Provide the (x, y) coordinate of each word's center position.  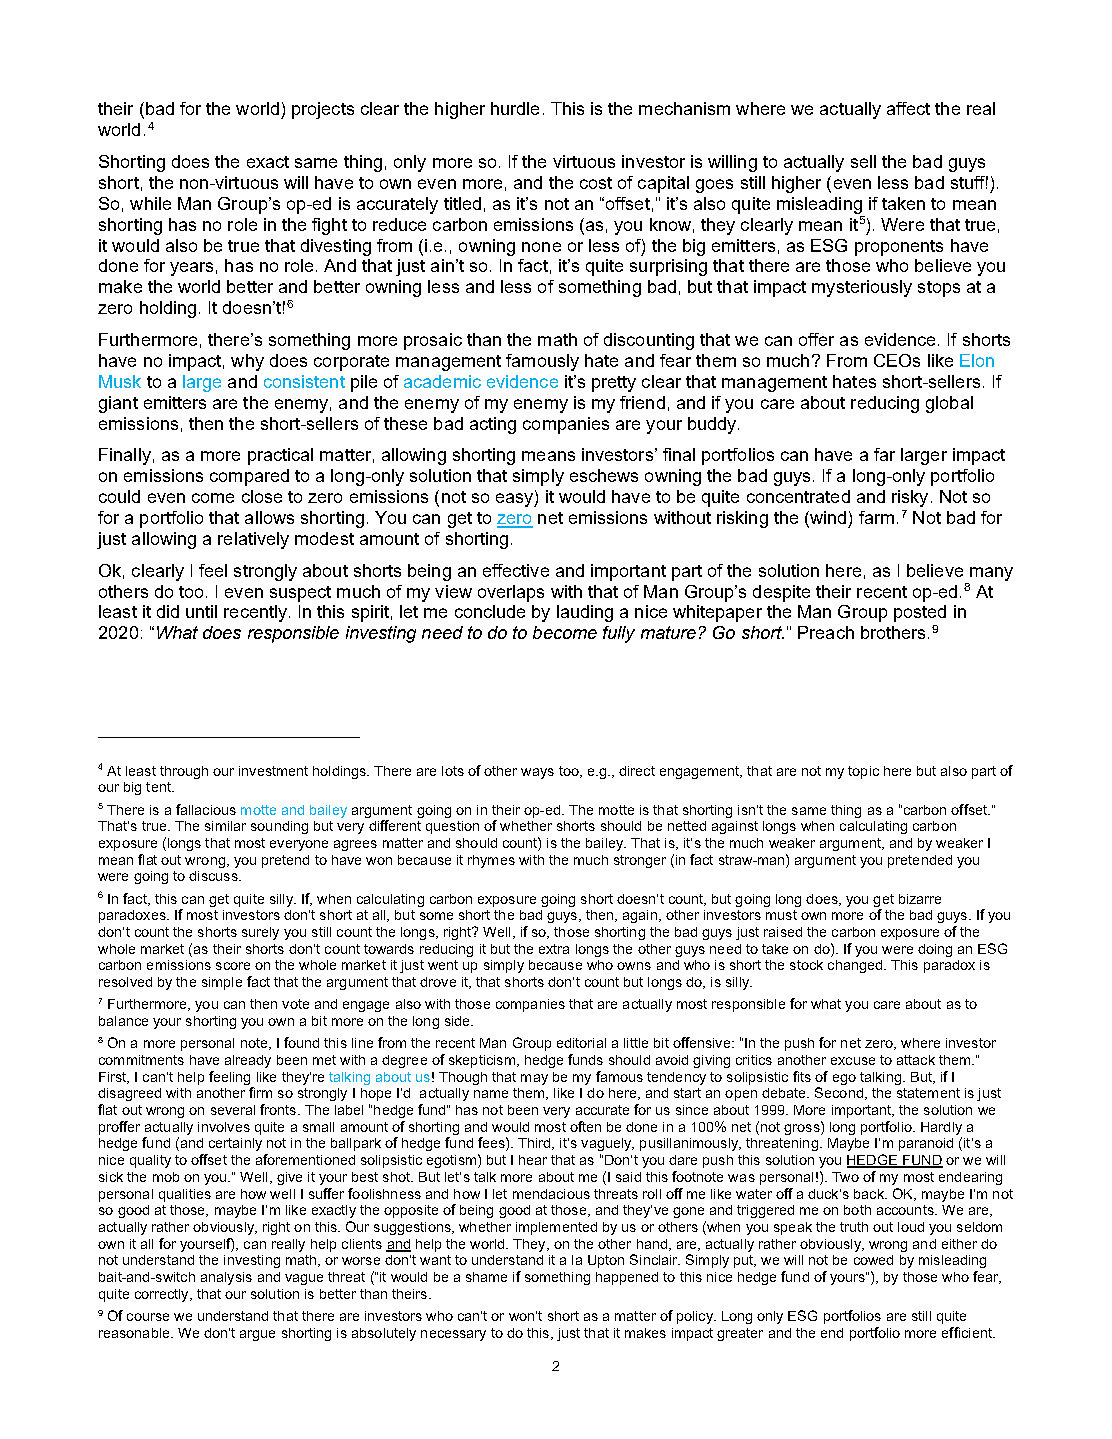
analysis (226, 1278)
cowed (873, 1260)
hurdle (515, 108)
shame (486, 1277)
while (150, 203)
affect (908, 108)
